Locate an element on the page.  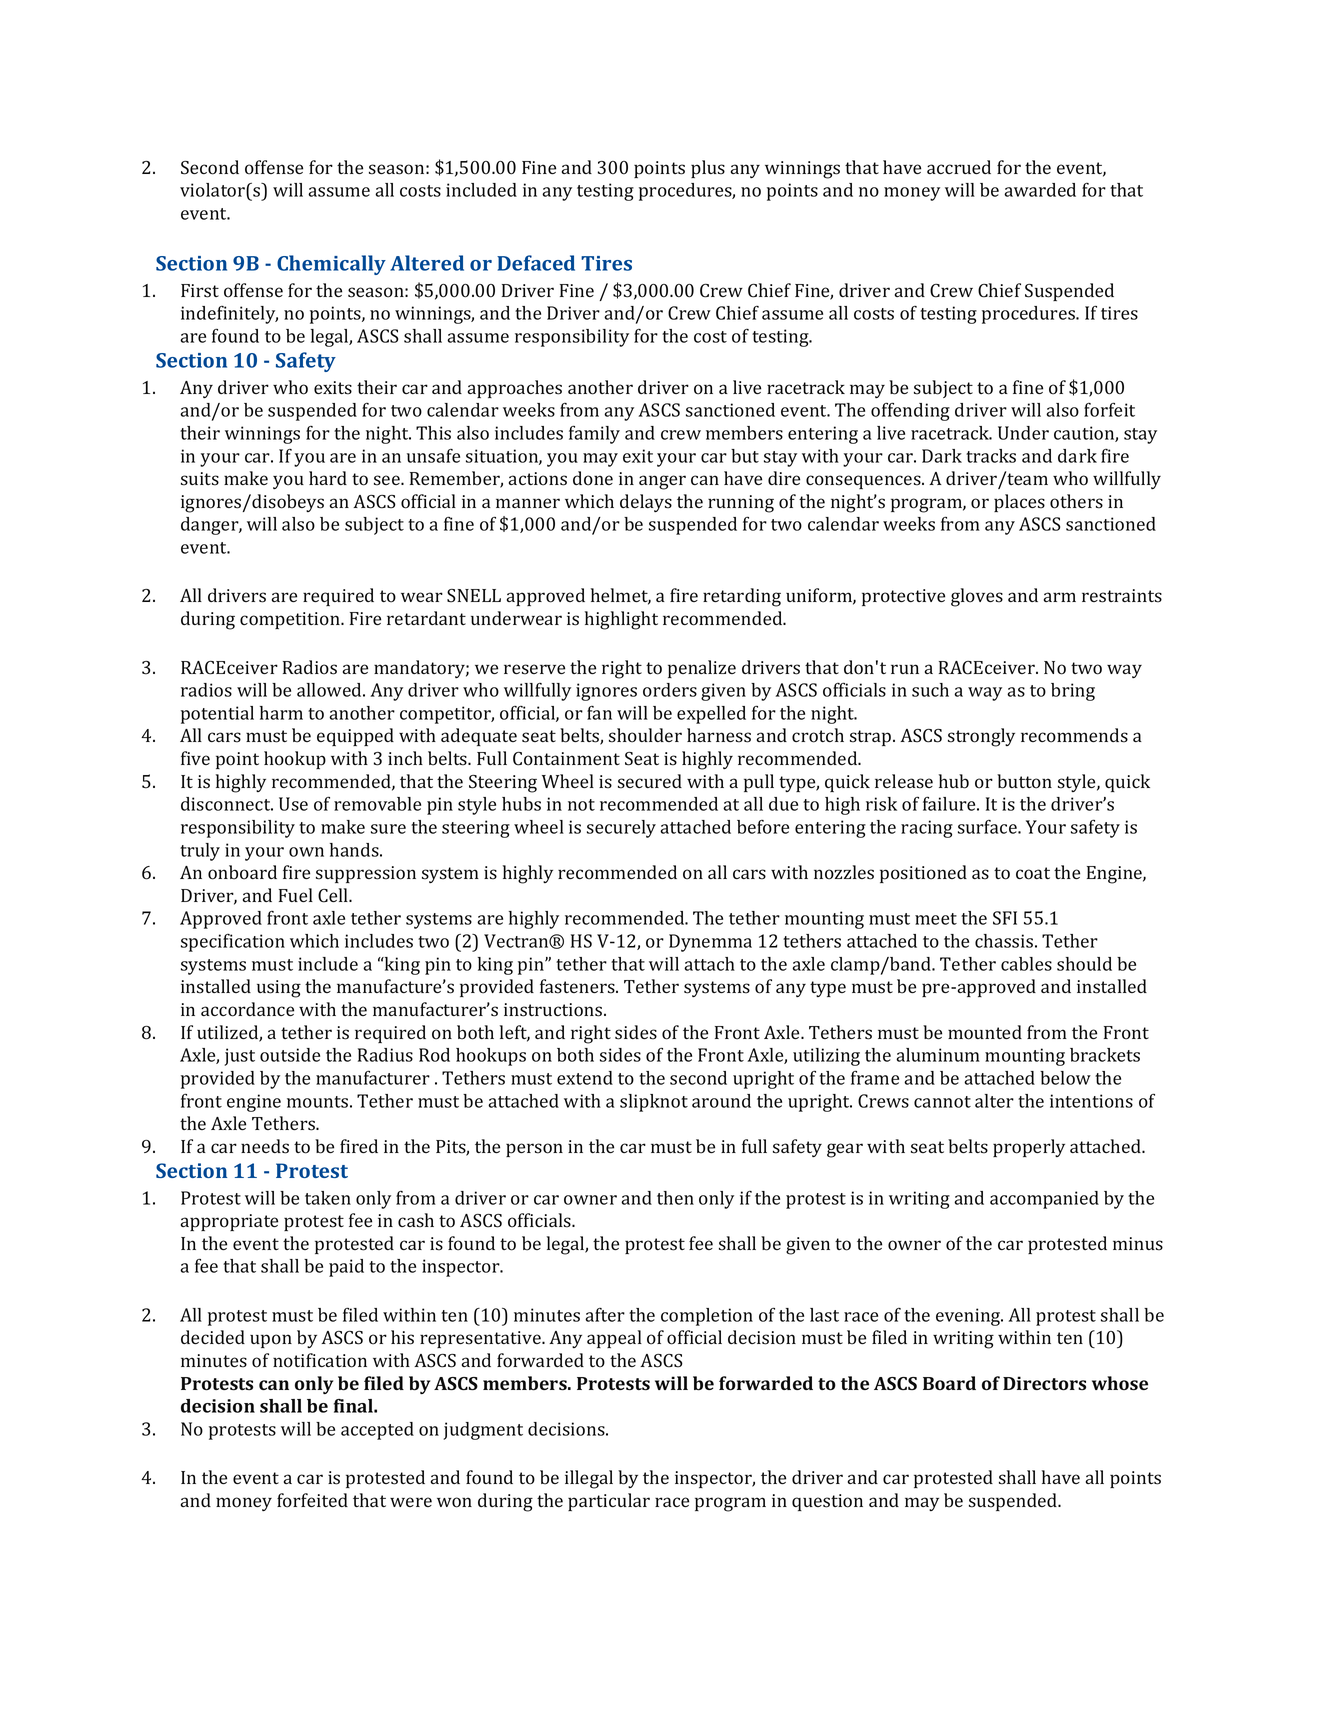
plus is located at coordinates (708, 169).
